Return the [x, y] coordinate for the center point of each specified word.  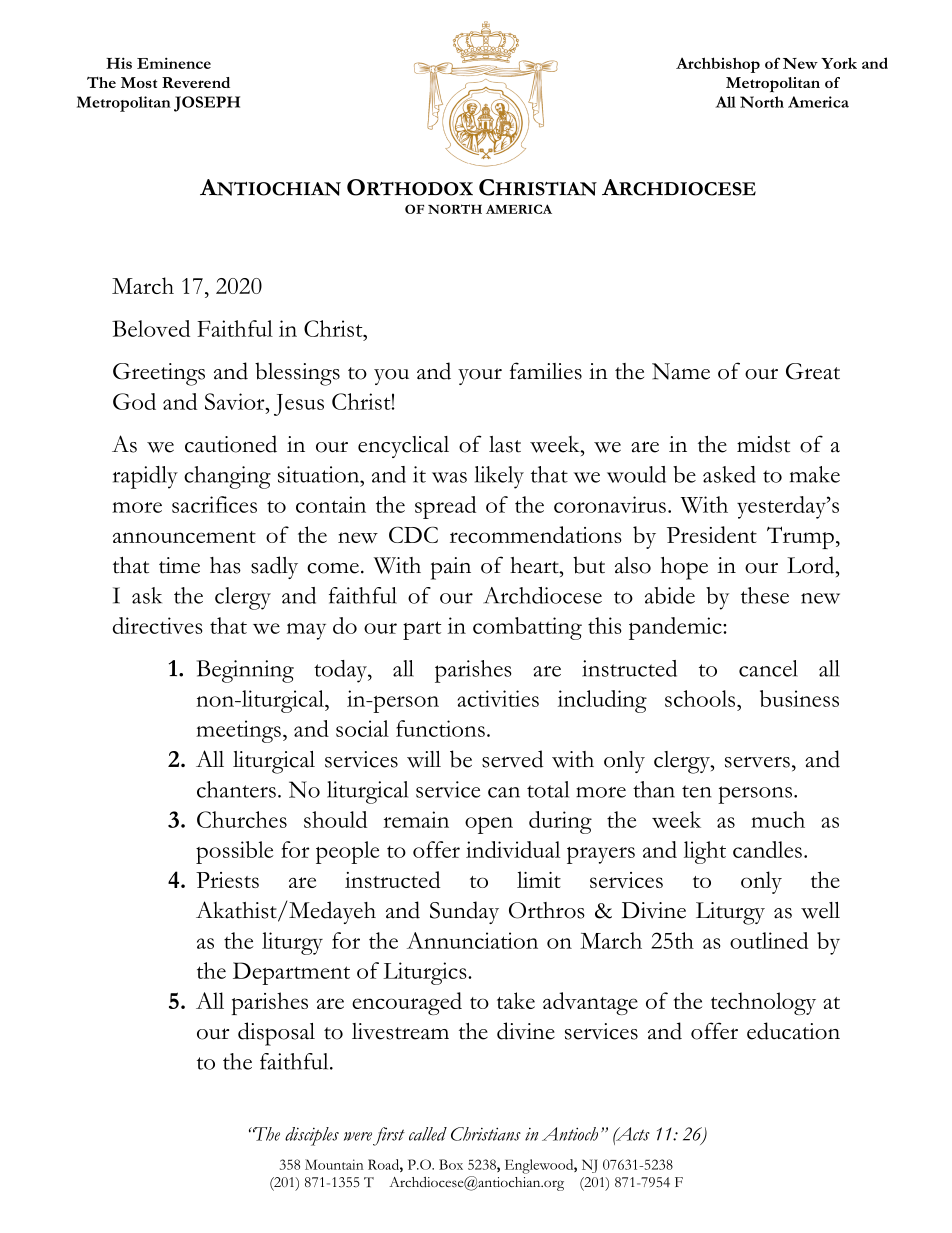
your [480, 376]
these [765, 595]
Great [813, 371]
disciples [312, 1136]
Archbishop [718, 65]
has [225, 565]
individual [513, 849]
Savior [236, 401]
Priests [227, 880]
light [705, 852]
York [839, 63]
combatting [527, 628]
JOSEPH [207, 104]
